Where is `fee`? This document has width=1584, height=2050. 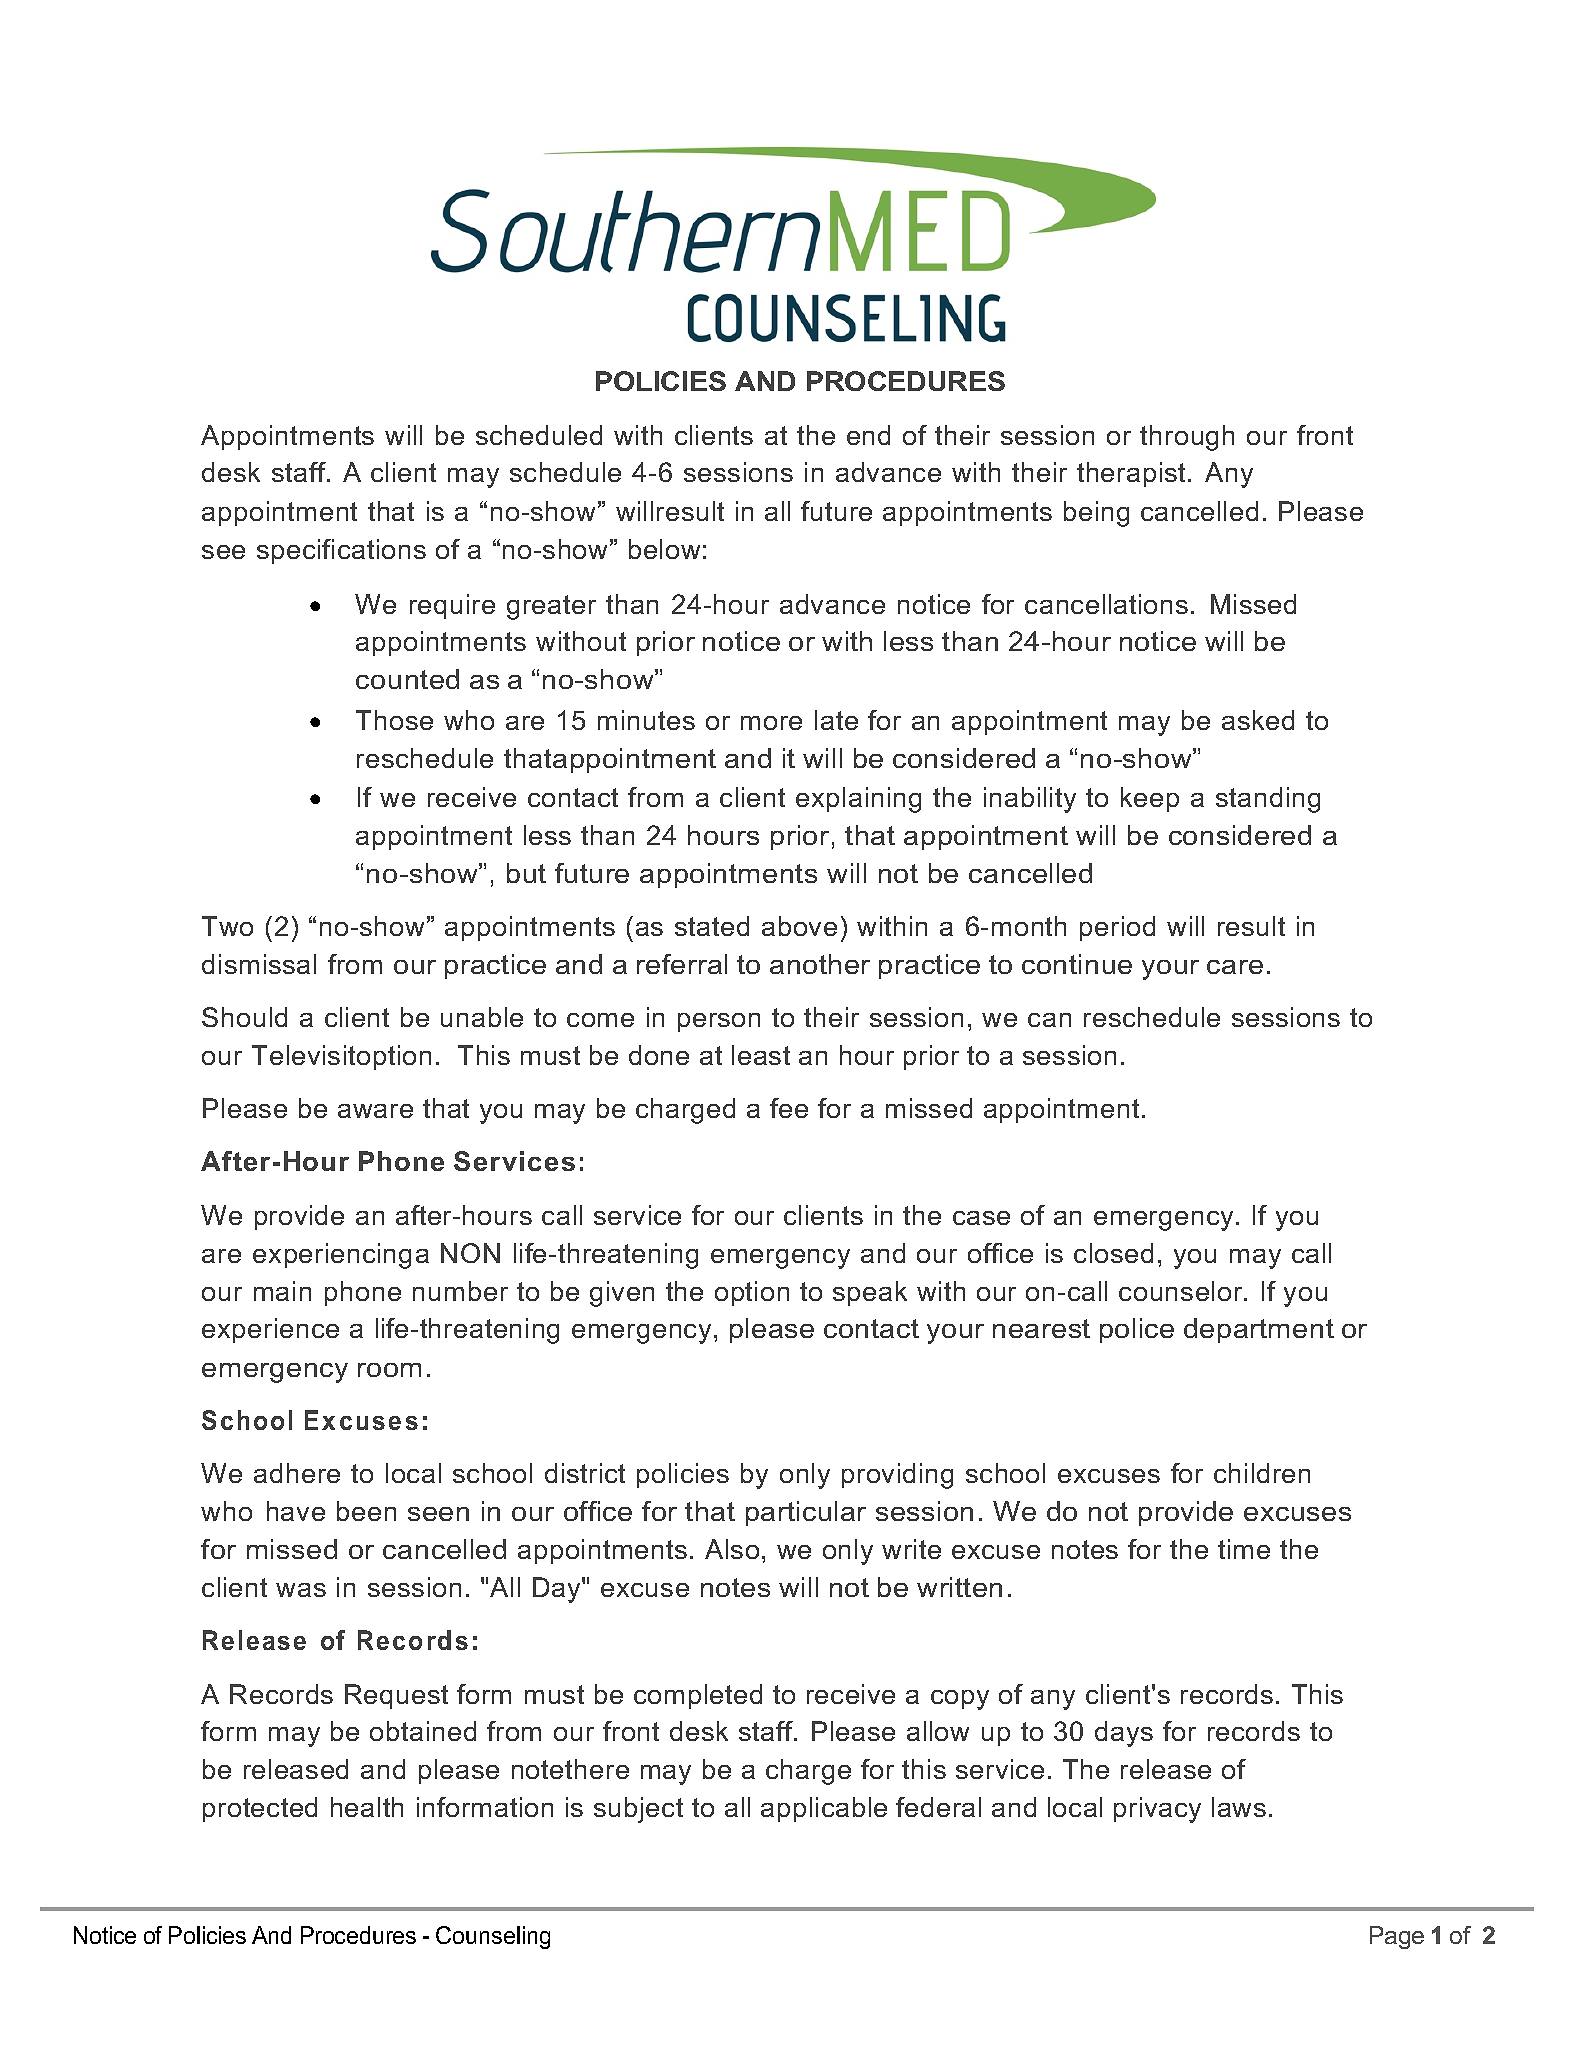
fee is located at coordinates (789, 1108).
